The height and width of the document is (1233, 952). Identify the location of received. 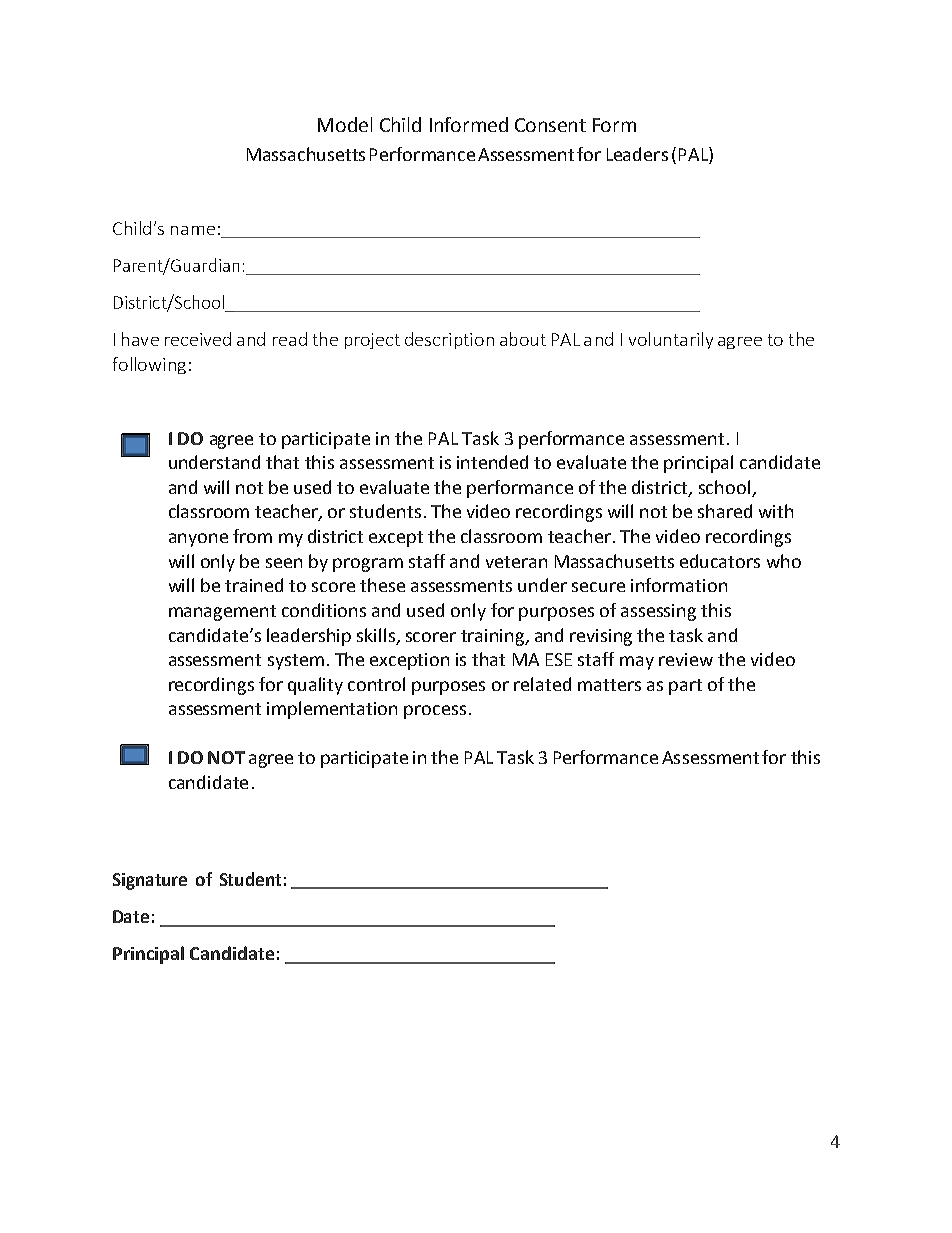
(198, 339).
